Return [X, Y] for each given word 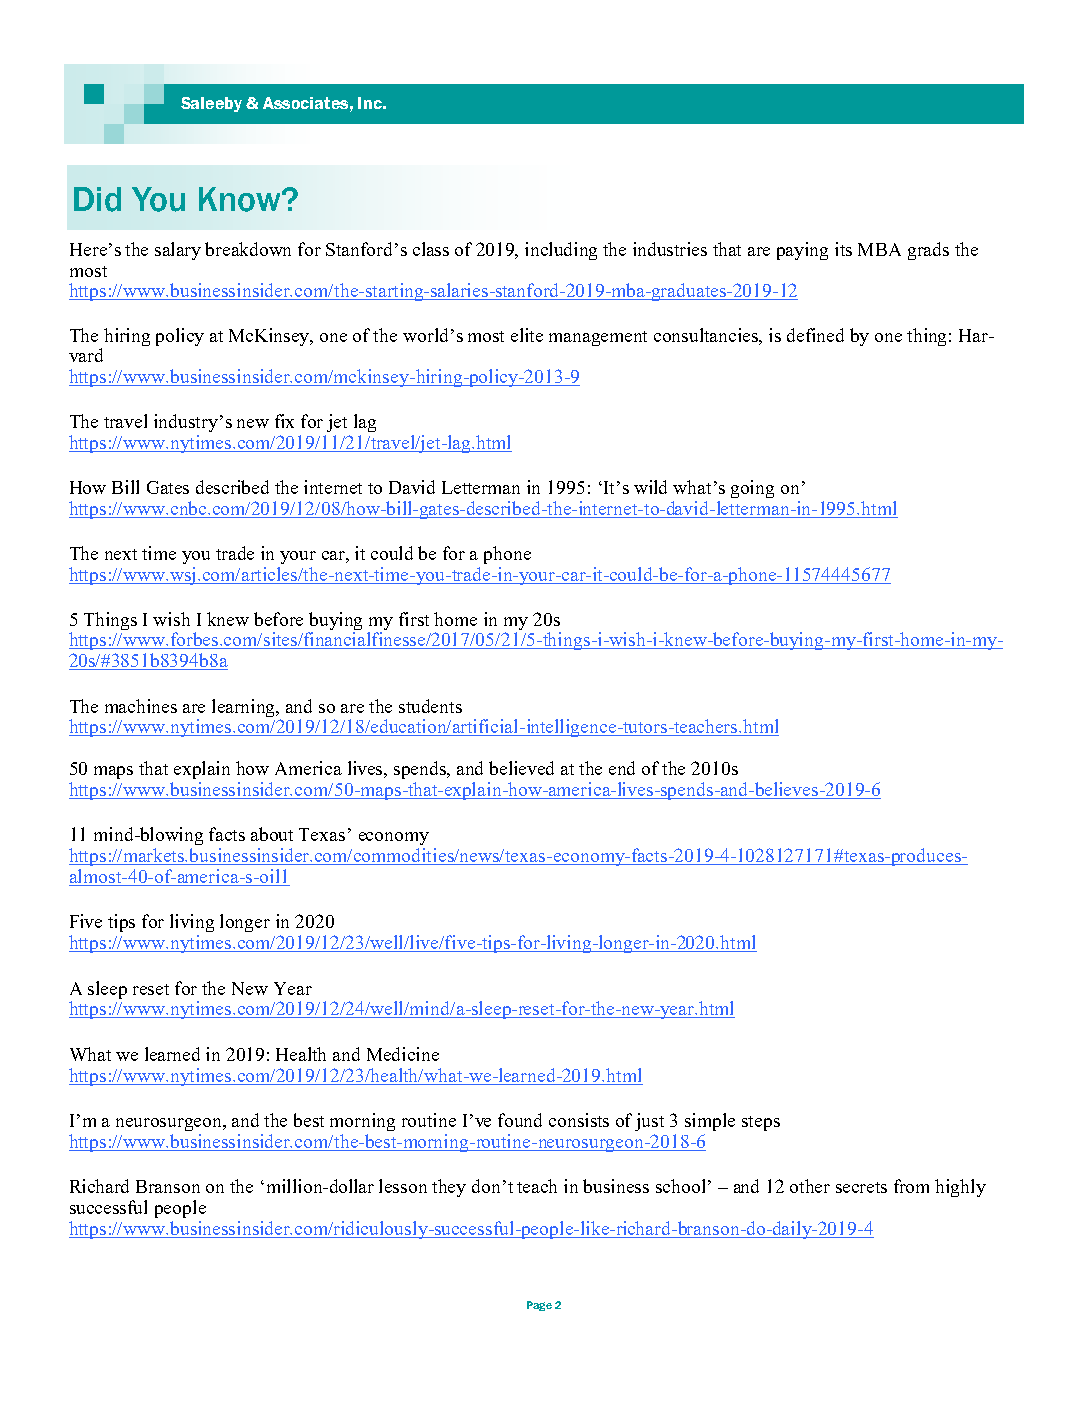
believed [521, 768]
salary [178, 251]
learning [245, 708]
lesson [403, 1186]
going [752, 489]
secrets [861, 1187]
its [843, 249]
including [561, 251]
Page [539, 1306]
